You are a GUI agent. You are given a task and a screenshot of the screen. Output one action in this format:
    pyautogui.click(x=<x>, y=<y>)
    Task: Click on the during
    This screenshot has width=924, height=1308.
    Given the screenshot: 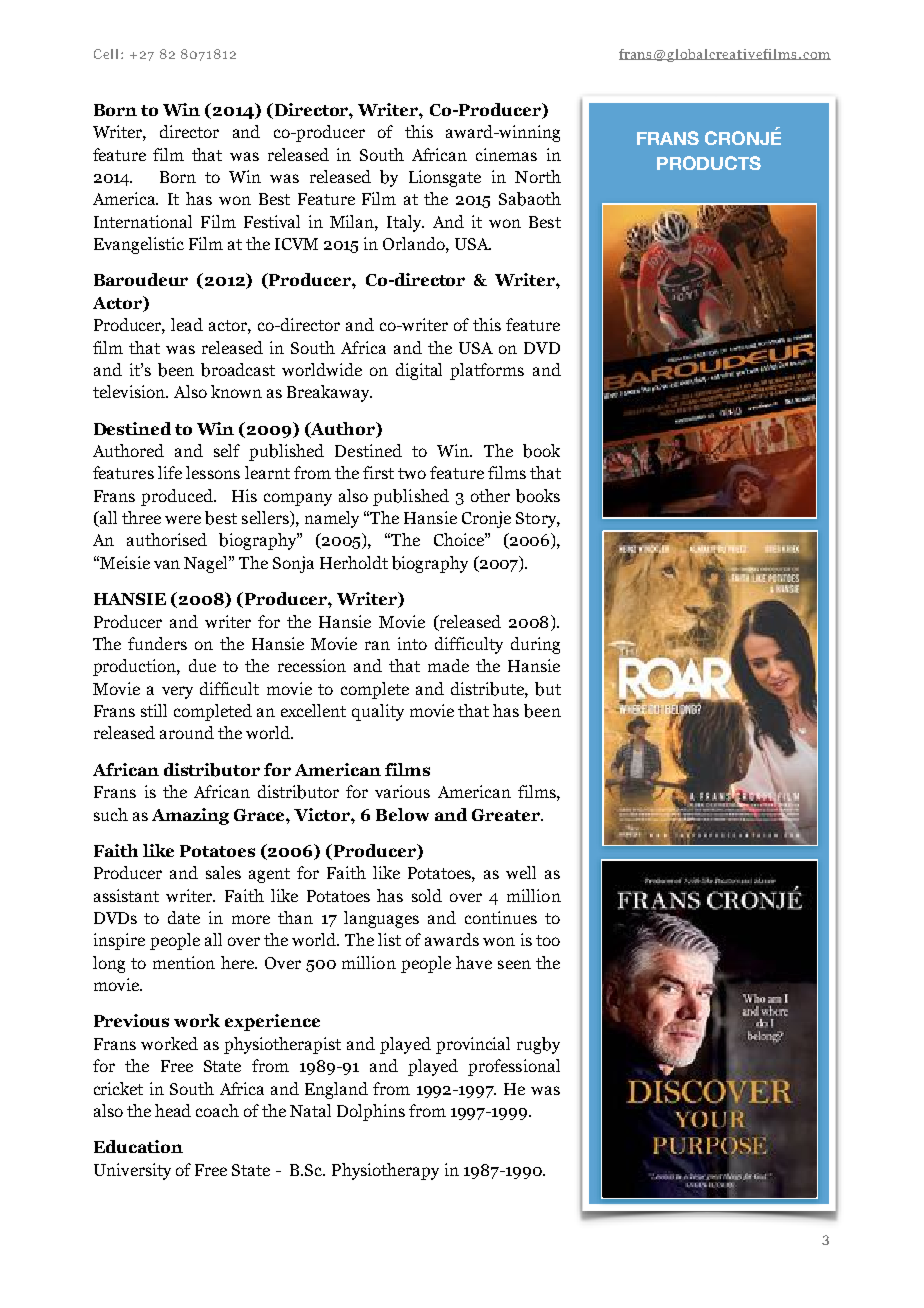 What is the action you would take?
    pyautogui.click(x=535, y=645)
